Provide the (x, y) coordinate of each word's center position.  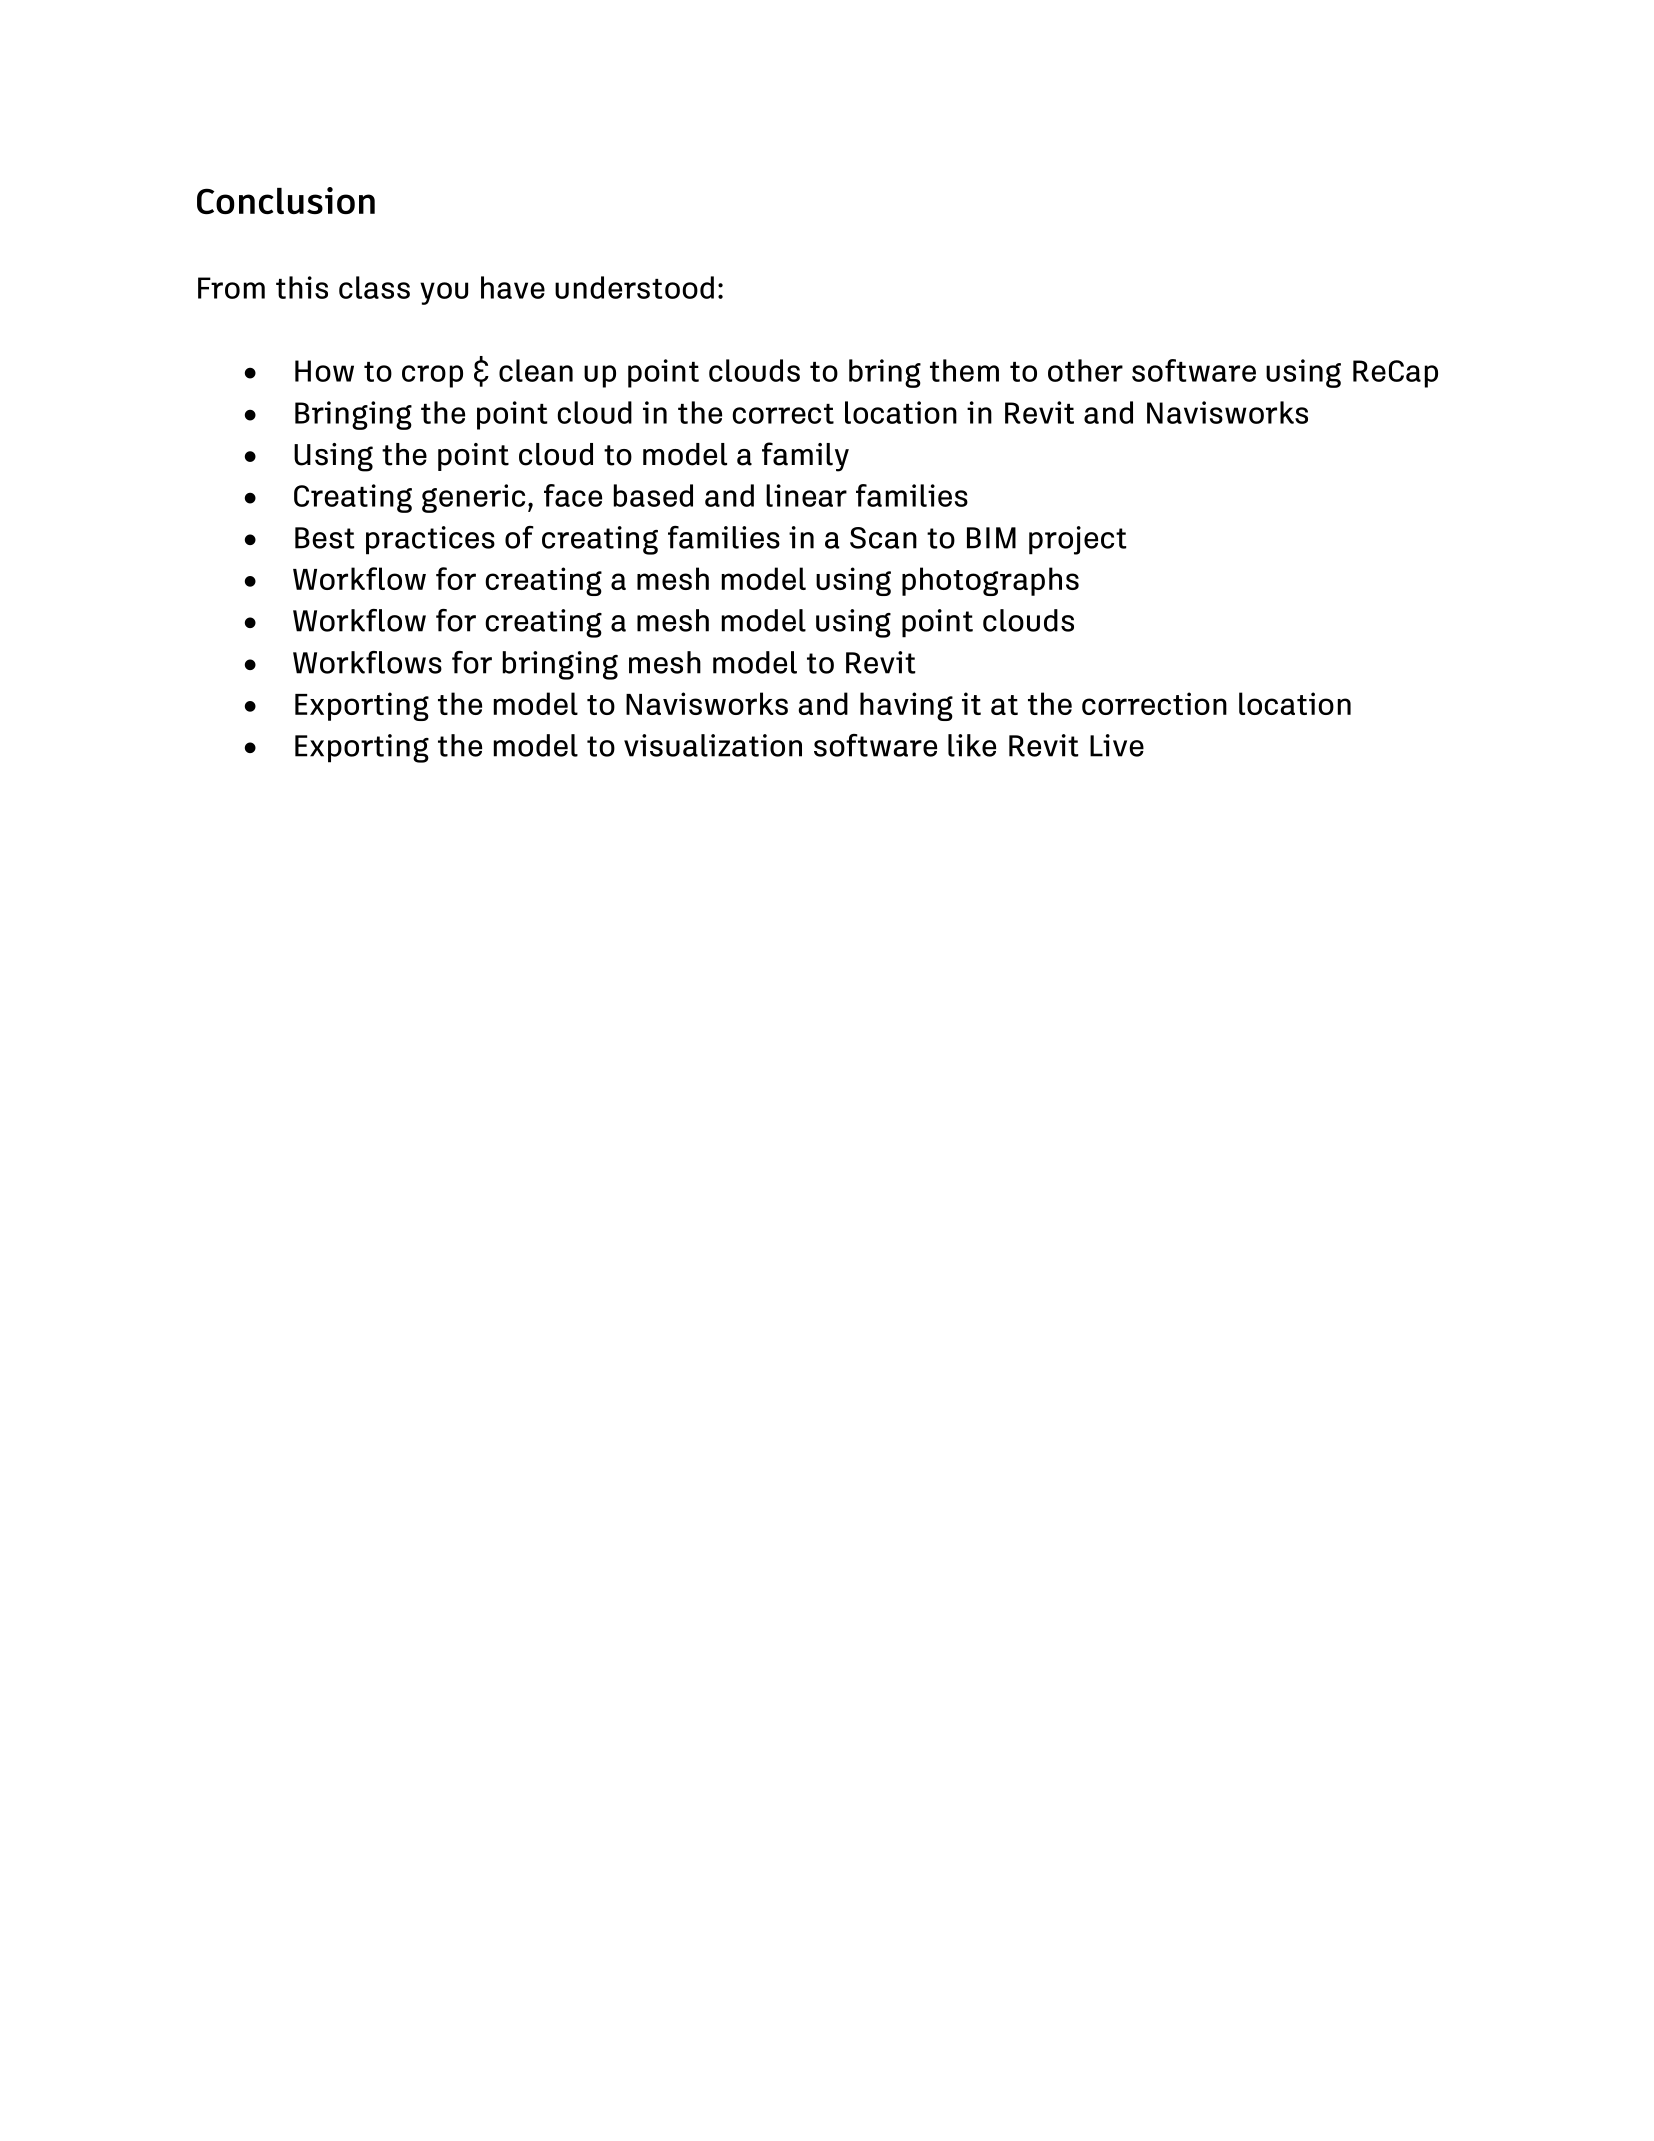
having (906, 706)
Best (324, 538)
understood (634, 287)
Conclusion (286, 200)
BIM (991, 538)
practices (430, 540)
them (964, 370)
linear (806, 495)
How (324, 371)
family (805, 457)
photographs (990, 581)
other (1085, 370)
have (513, 287)
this (302, 287)
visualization (713, 745)
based (653, 495)
